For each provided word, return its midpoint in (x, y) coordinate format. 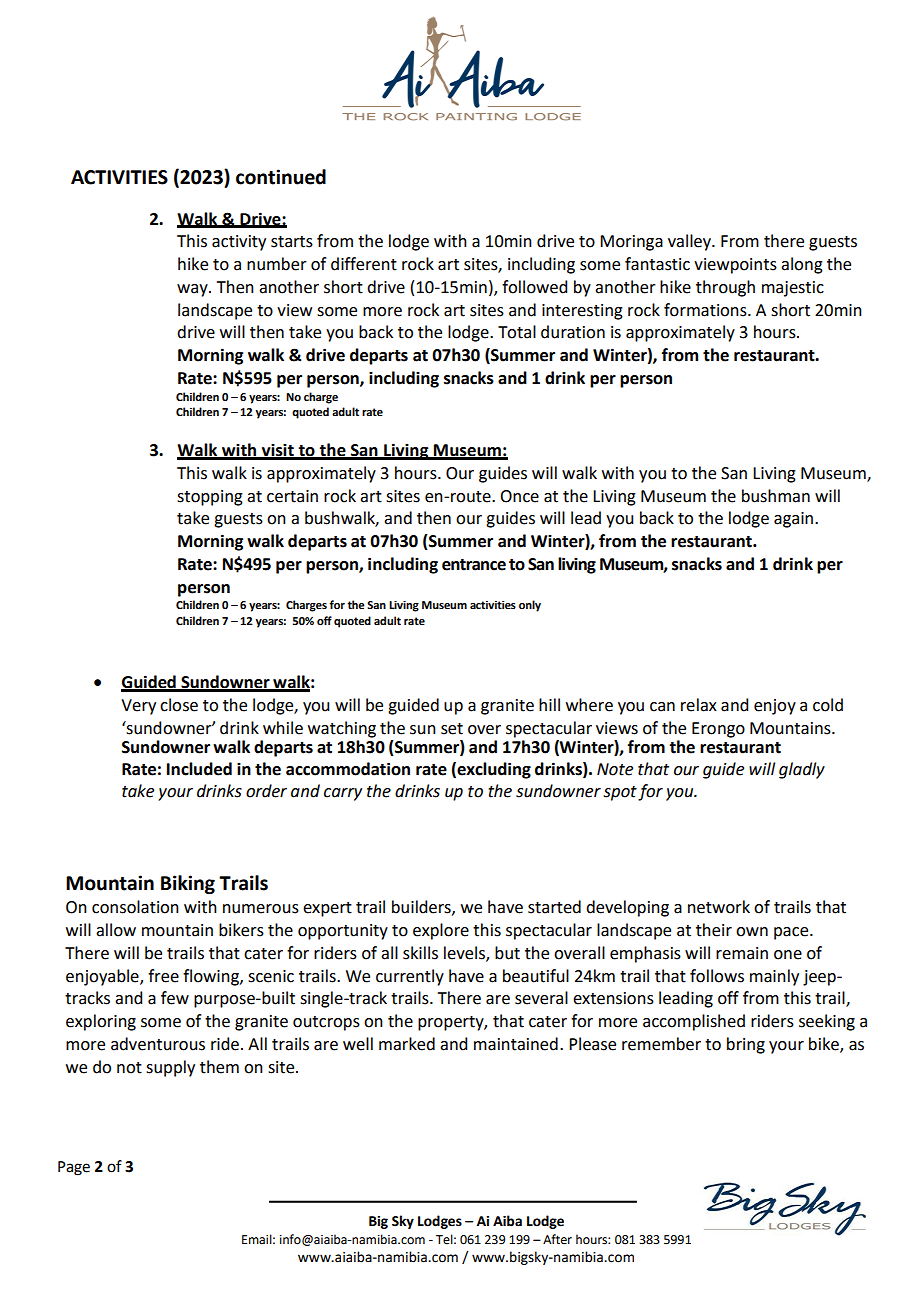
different (364, 264)
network (719, 907)
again (795, 520)
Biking (188, 884)
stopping (210, 498)
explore (441, 931)
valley (690, 242)
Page (74, 1168)
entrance (474, 565)
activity (239, 243)
